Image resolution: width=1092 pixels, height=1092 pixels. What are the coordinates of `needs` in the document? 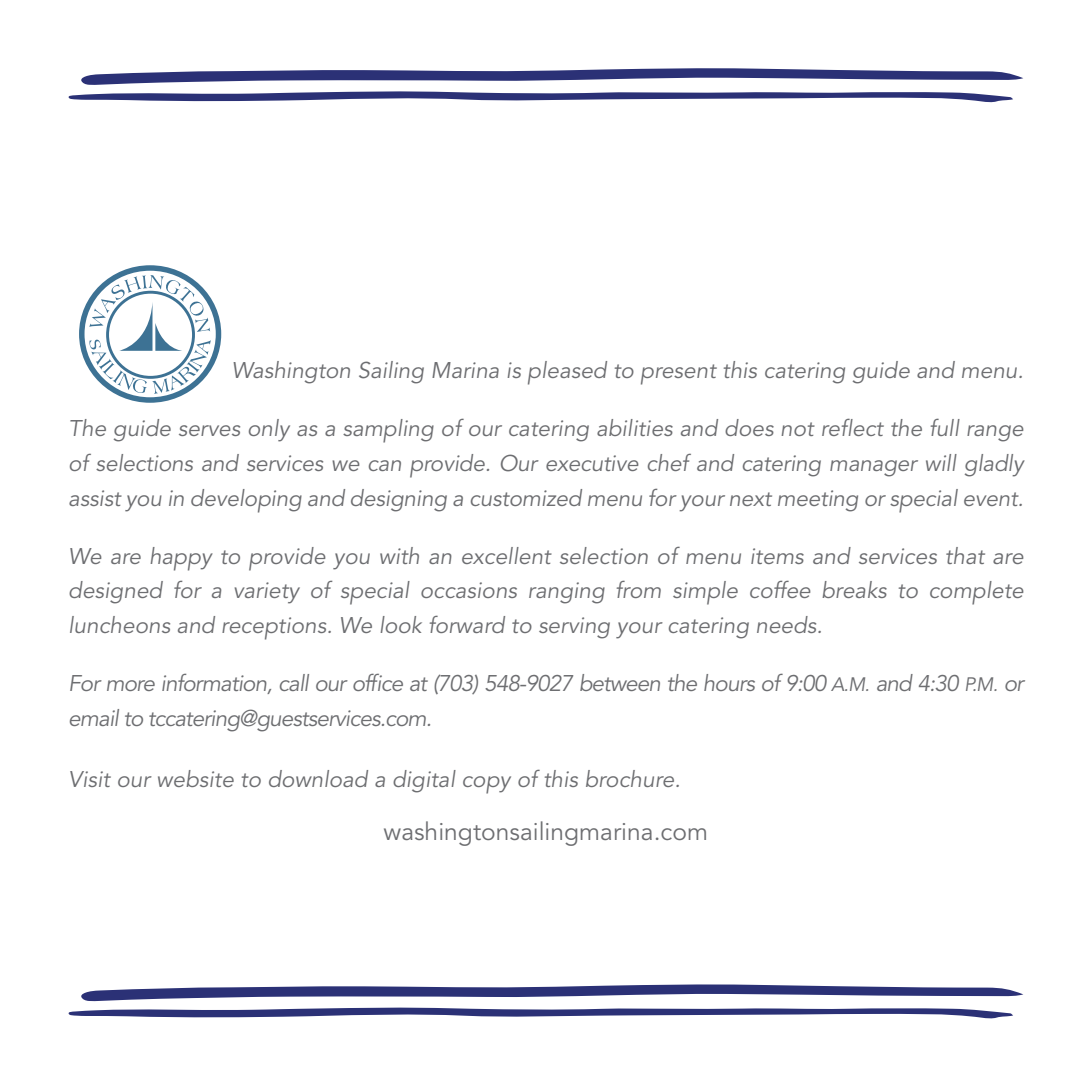 It's located at (788, 624).
